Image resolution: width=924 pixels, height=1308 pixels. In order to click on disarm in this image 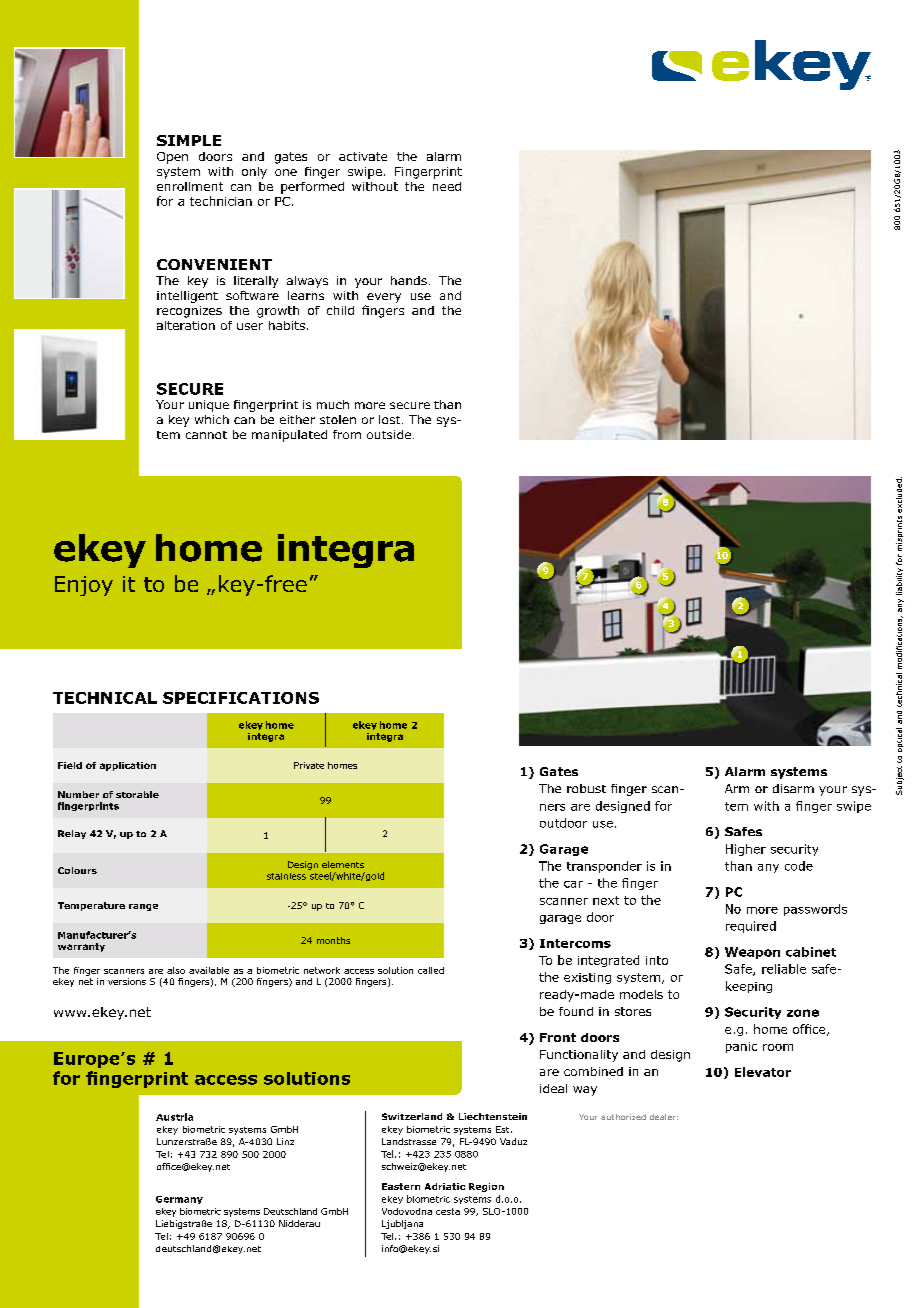, I will do `click(793, 788)`.
